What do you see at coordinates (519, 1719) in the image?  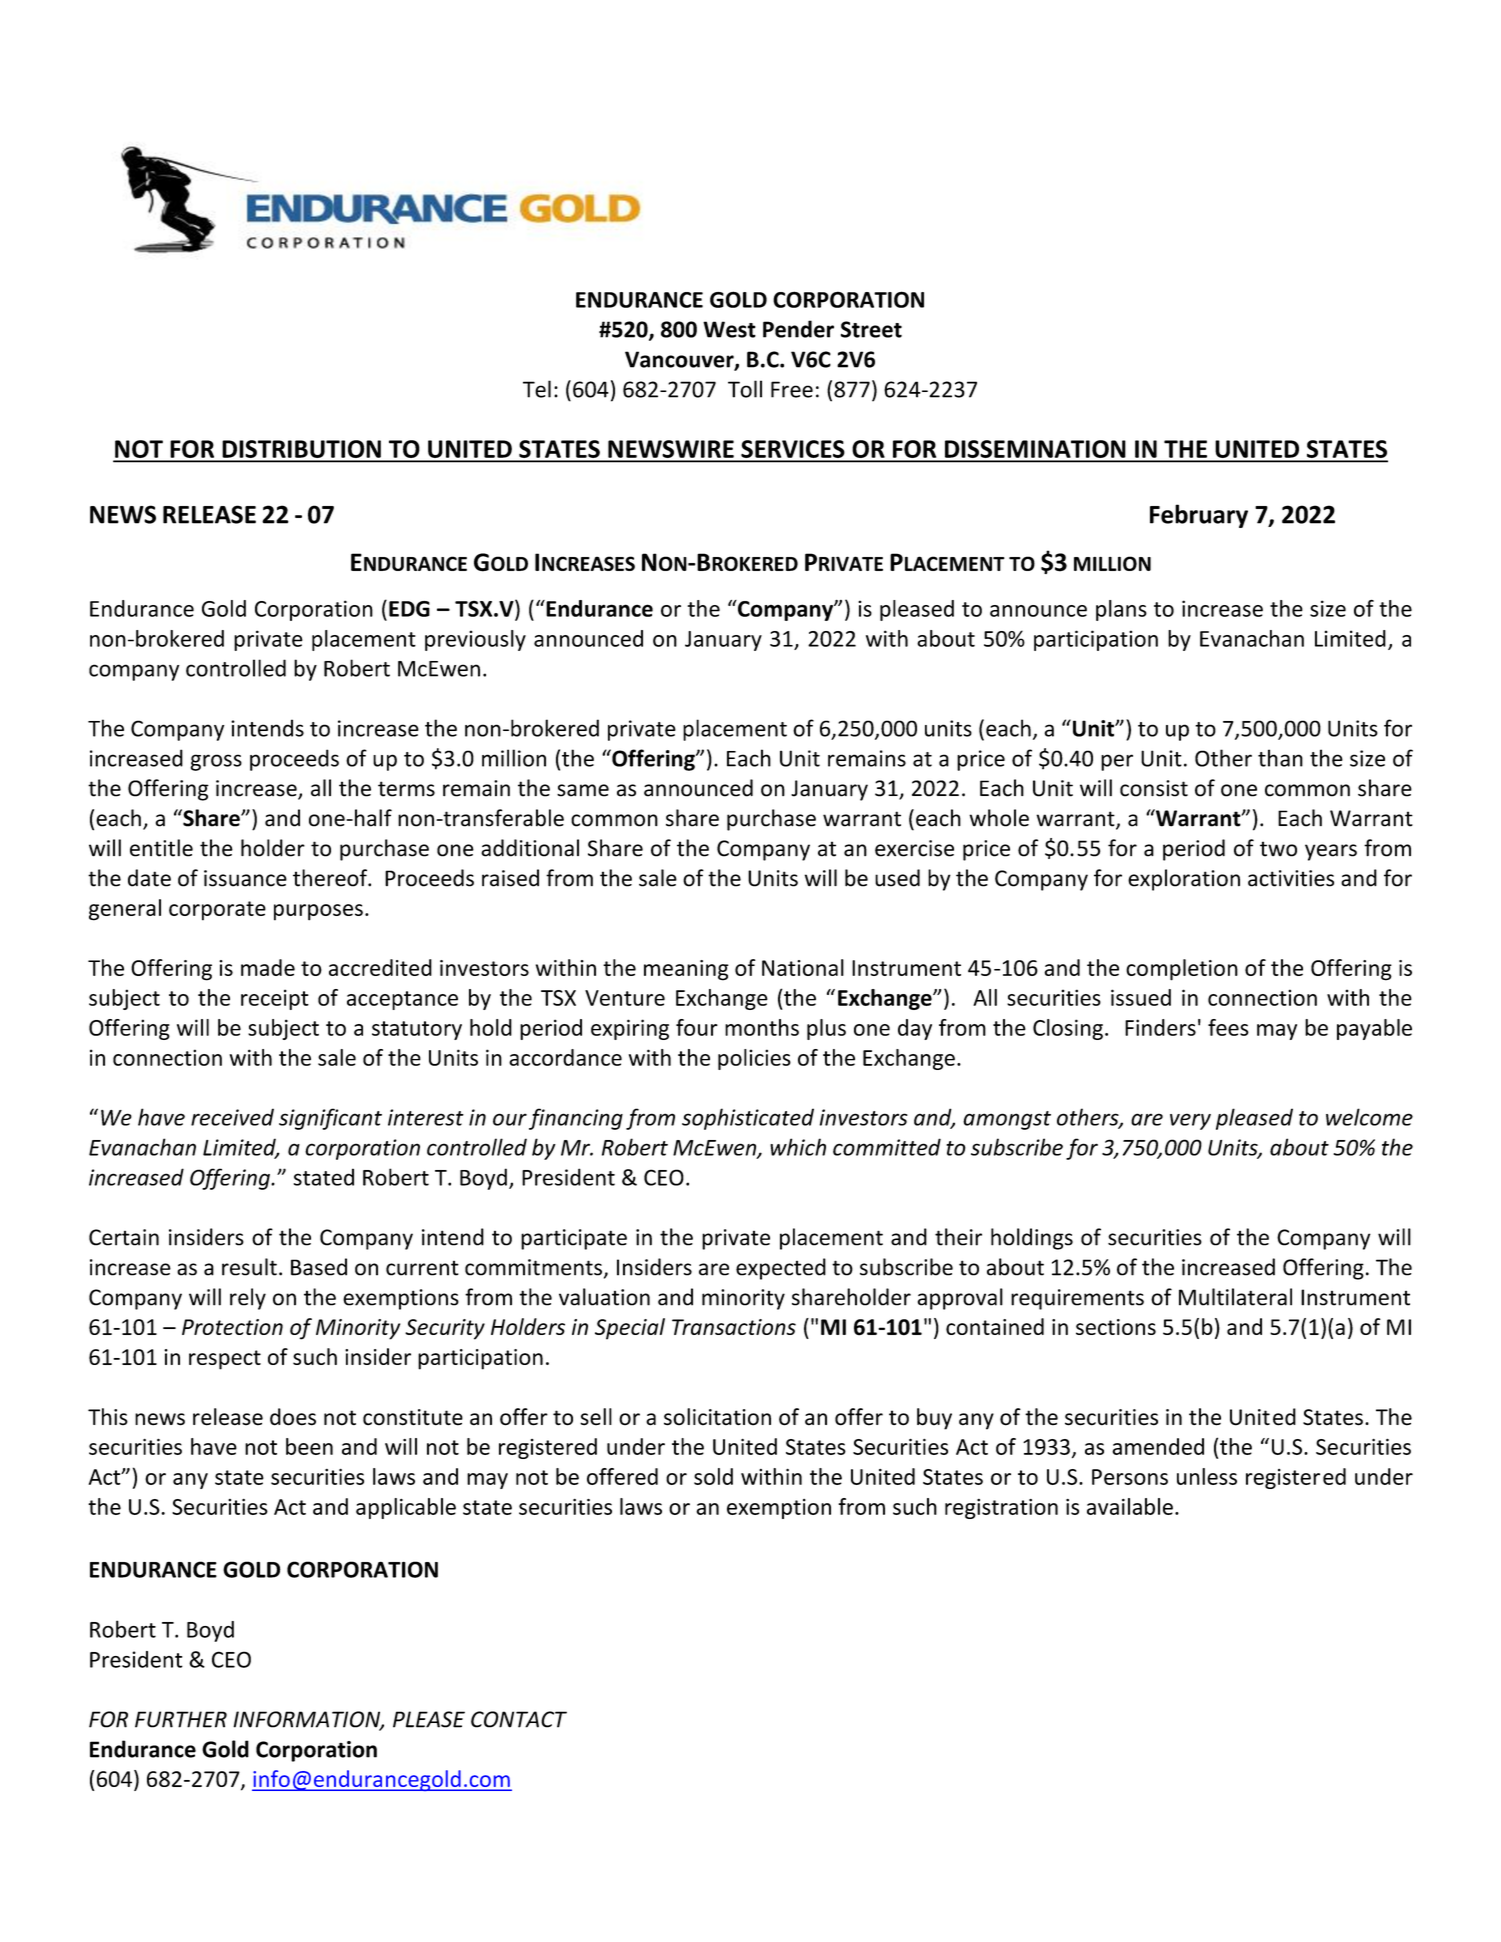 I see `CONTACT` at bounding box center [519, 1719].
